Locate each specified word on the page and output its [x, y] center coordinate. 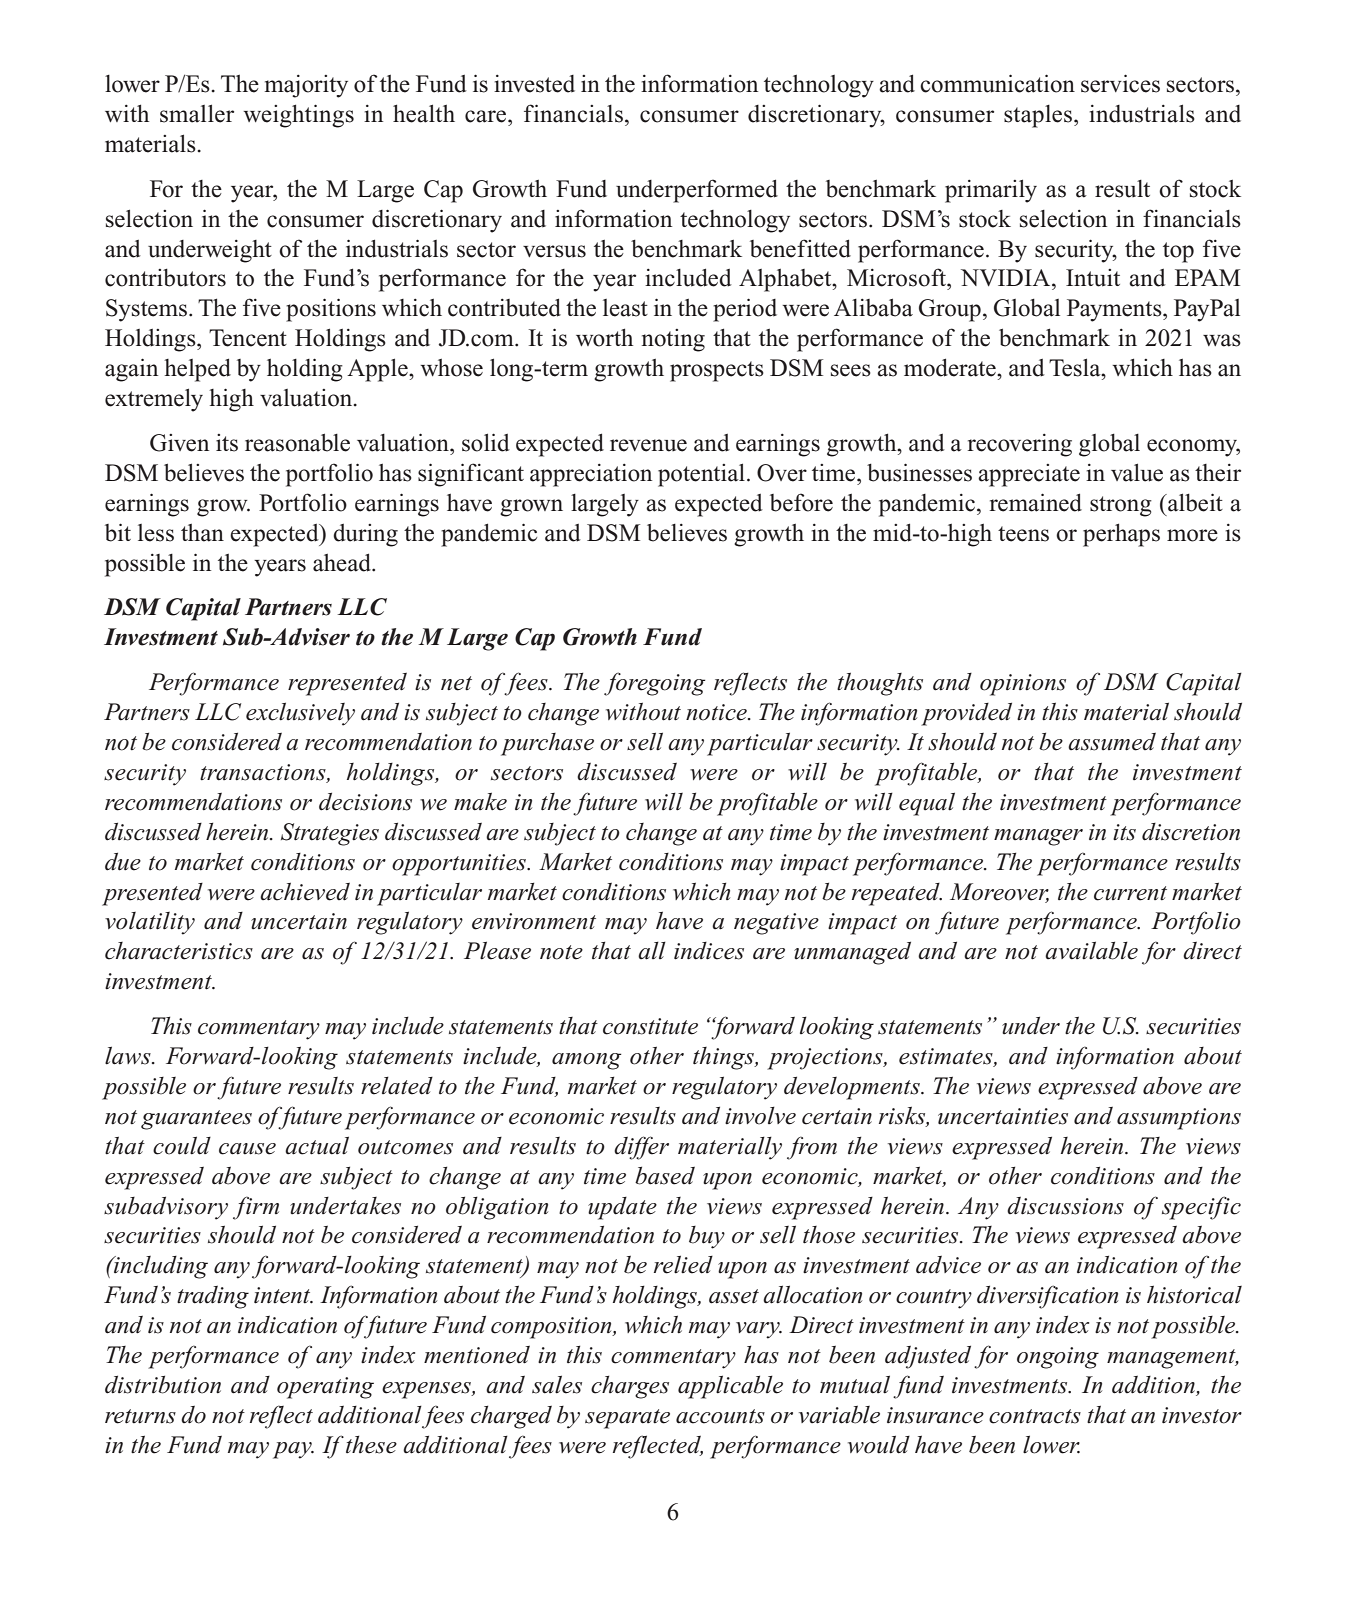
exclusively [300, 714]
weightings [298, 116]
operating [325, 1388]
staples [1039, 116]
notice [717, 712]
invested [534, 84]
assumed [1112, 742]
